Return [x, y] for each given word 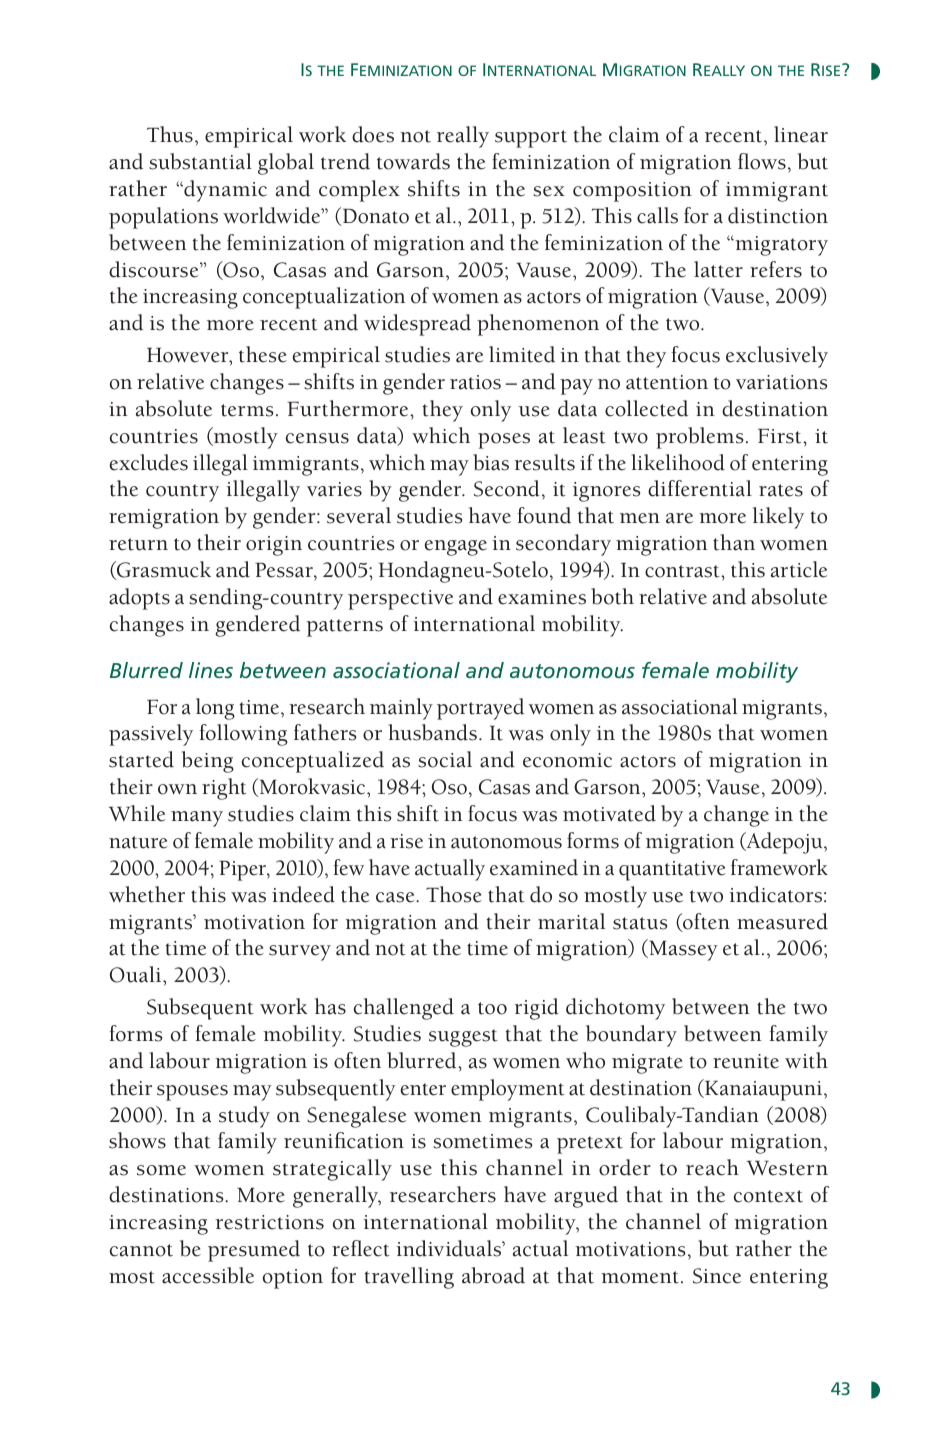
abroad [493, 1275]
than [734, 542]
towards [413, 161]
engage [456, 548]
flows [762, 161]
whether [147, 894]
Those [454, 894]
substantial [200, 161]
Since [717, 1276]
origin [274, 546]
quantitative [672, 871]
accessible [208, 1275]
